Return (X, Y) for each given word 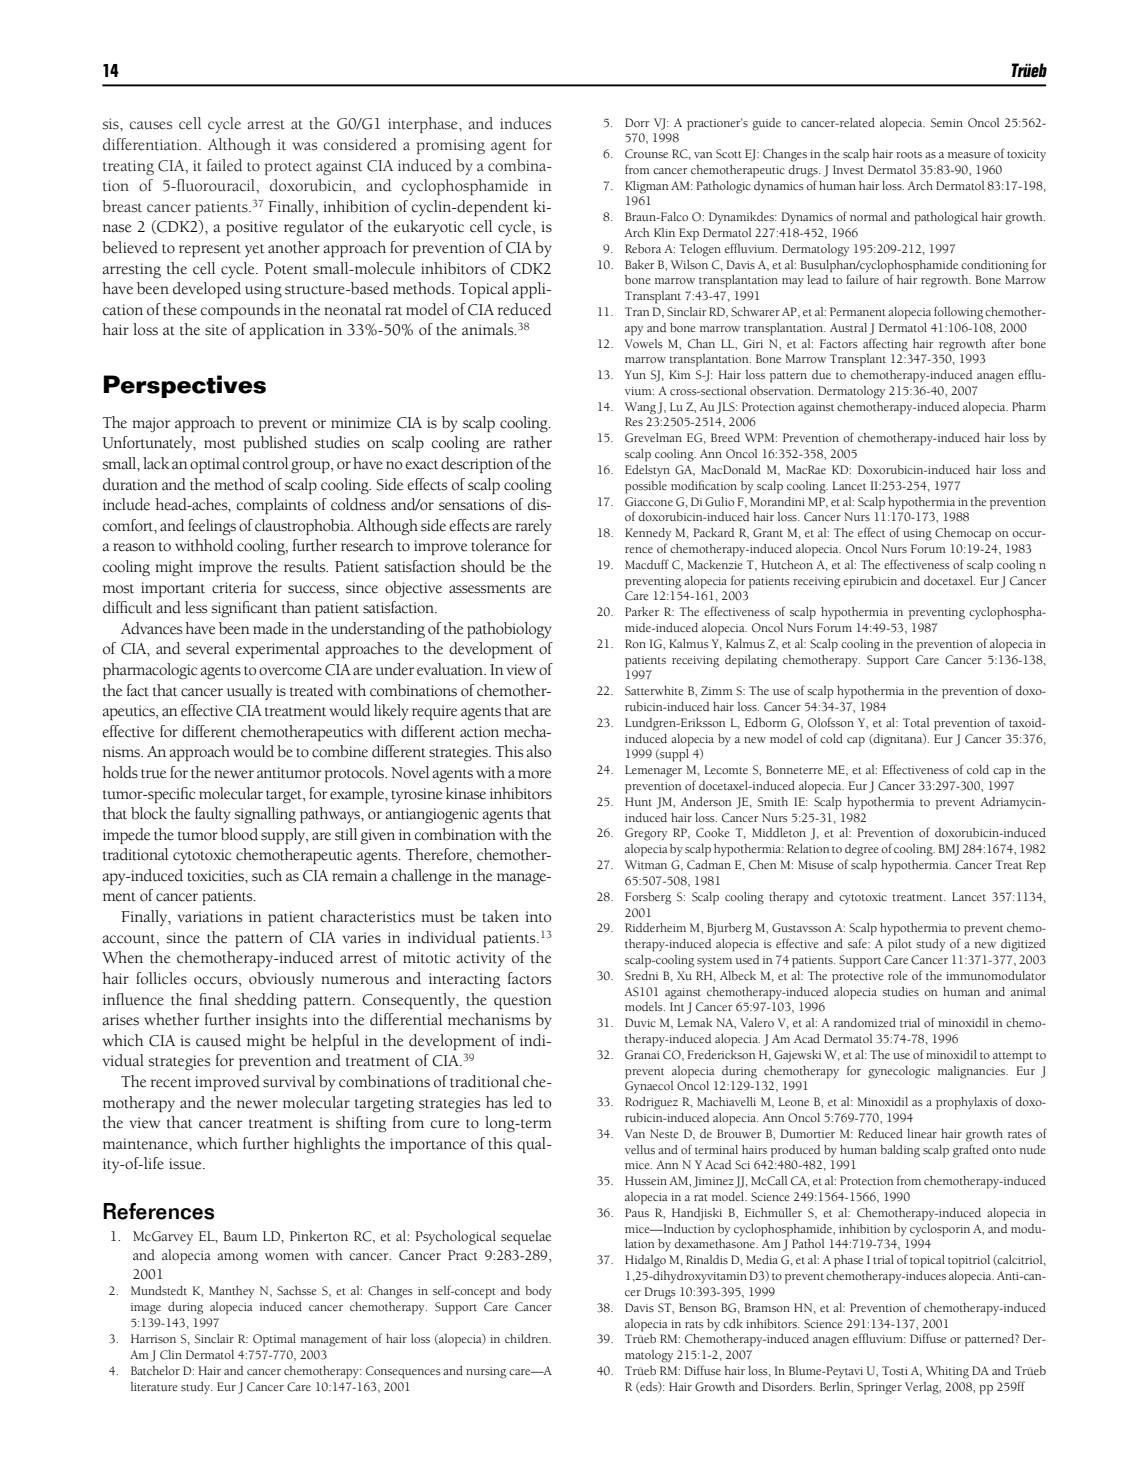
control (265, 463)
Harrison (153, 1338)
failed (224, 165)
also (539, 751)
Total (916, 722)
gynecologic (899, 1072)
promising (451, 147)
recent (171, 1083)
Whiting (947, 1372)
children (528, 1338)
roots (909, 155)
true (153, 774)
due (821, 374)
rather (533, 442)
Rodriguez (651, 1103)
